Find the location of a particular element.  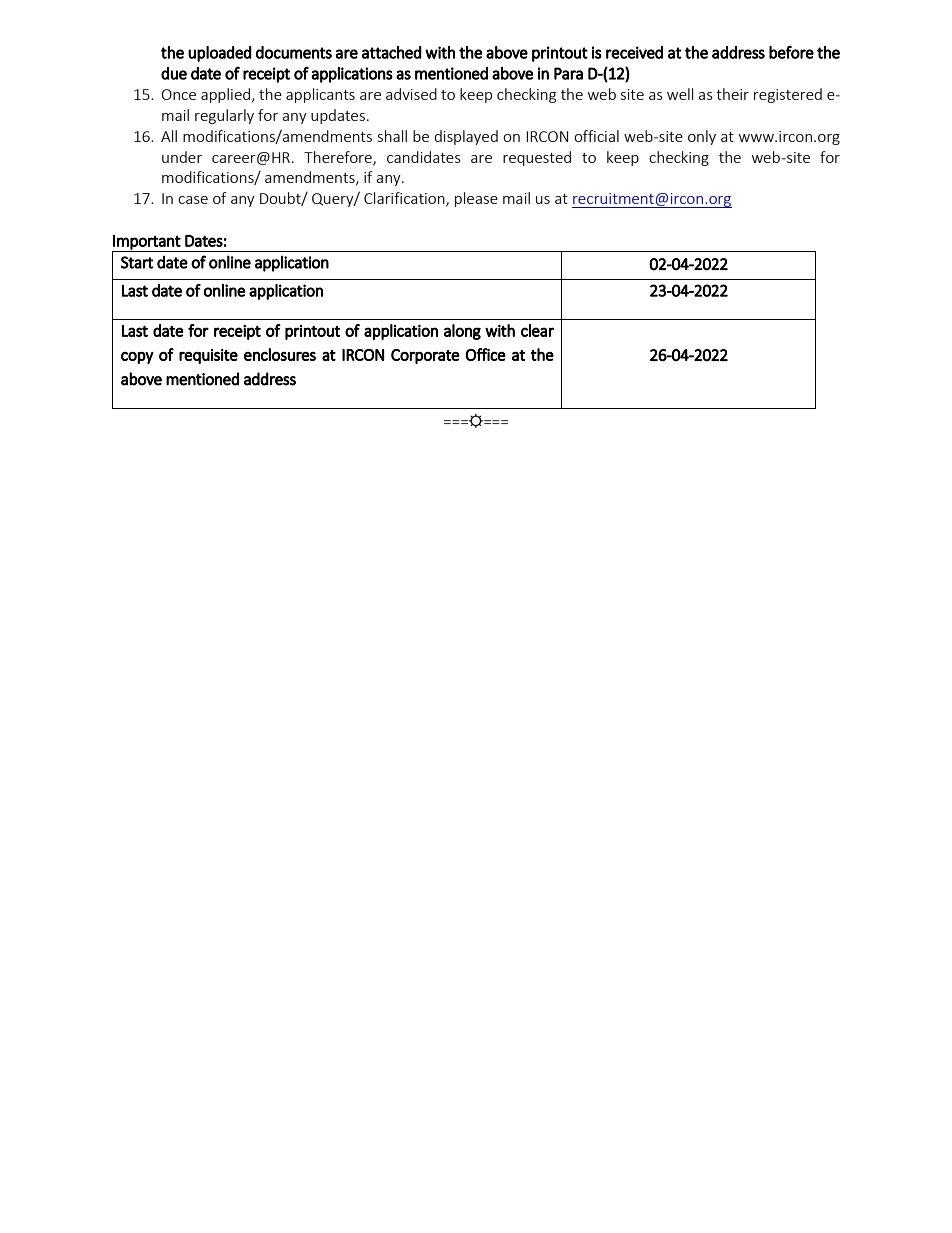

attached is located at coordinates (392, 52).
